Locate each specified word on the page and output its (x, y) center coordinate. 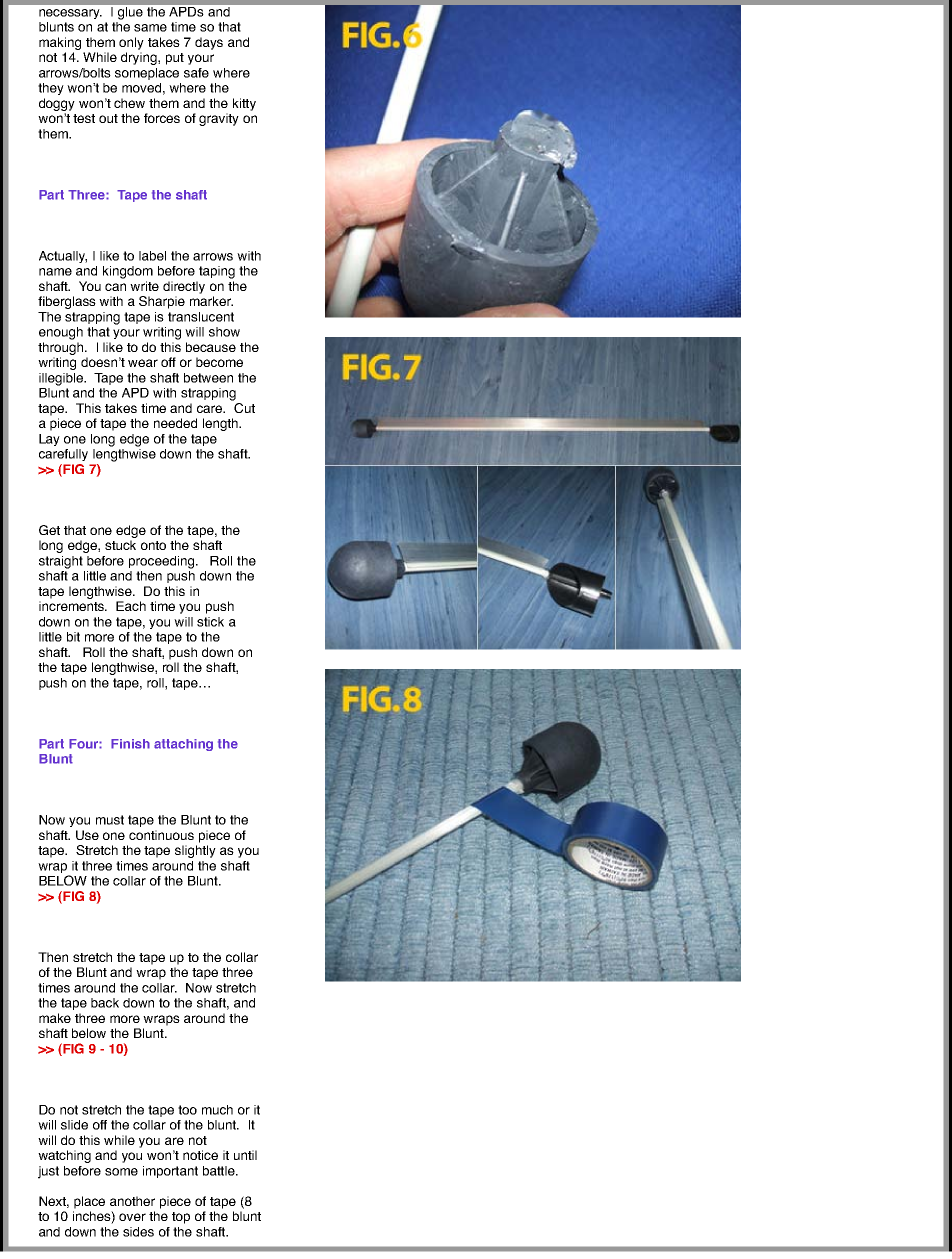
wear (143, 363)
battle (220, 1171)
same (150, 28)
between (208, 378)
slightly (195, 851)
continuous (161, 835)
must (110, 820)
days (209, 43)
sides (138, 1232)
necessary (70, 14)
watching (64, 1156)
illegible (62, 379)
